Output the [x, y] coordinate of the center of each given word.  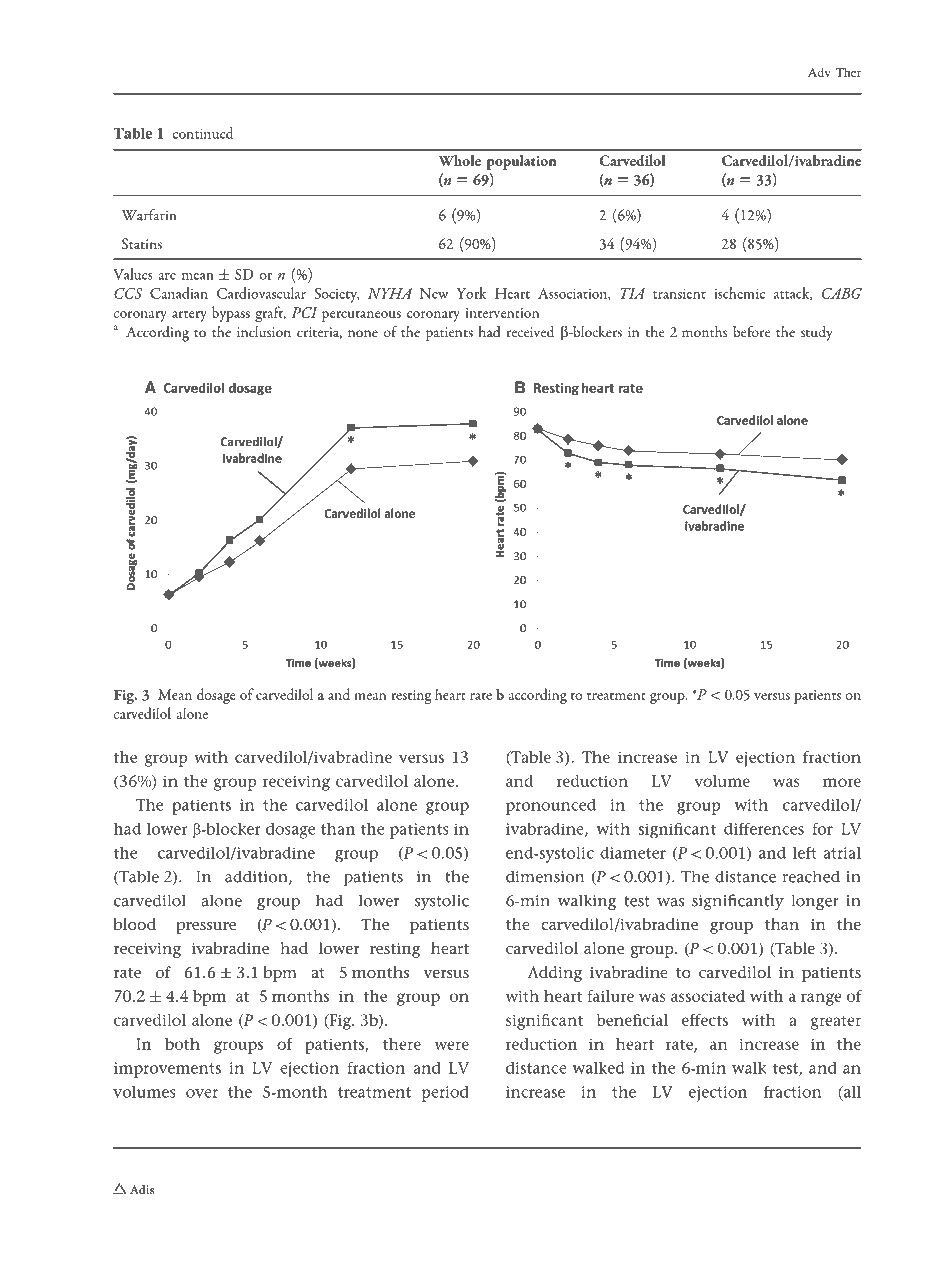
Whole [459, 160]
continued [203, 133]
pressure [206, 928]
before [751, 331]
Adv [819, 72]
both [182, 1044]
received [530, 332]
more [842, 782]
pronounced [551, 807]
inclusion [264, 331]
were [452, 1045]
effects [705, 1020]
